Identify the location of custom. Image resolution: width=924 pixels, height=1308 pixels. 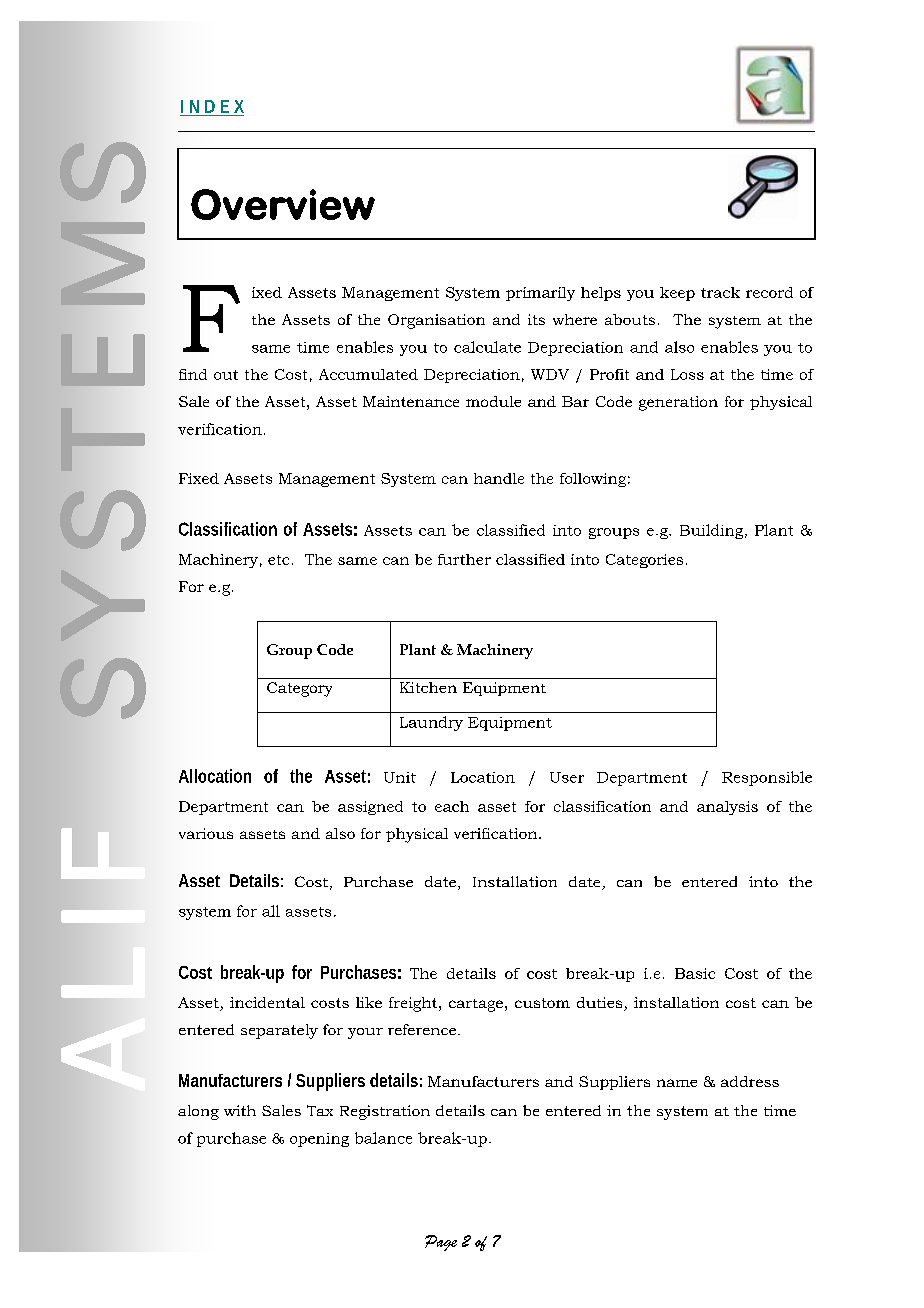
(542, 1003).
